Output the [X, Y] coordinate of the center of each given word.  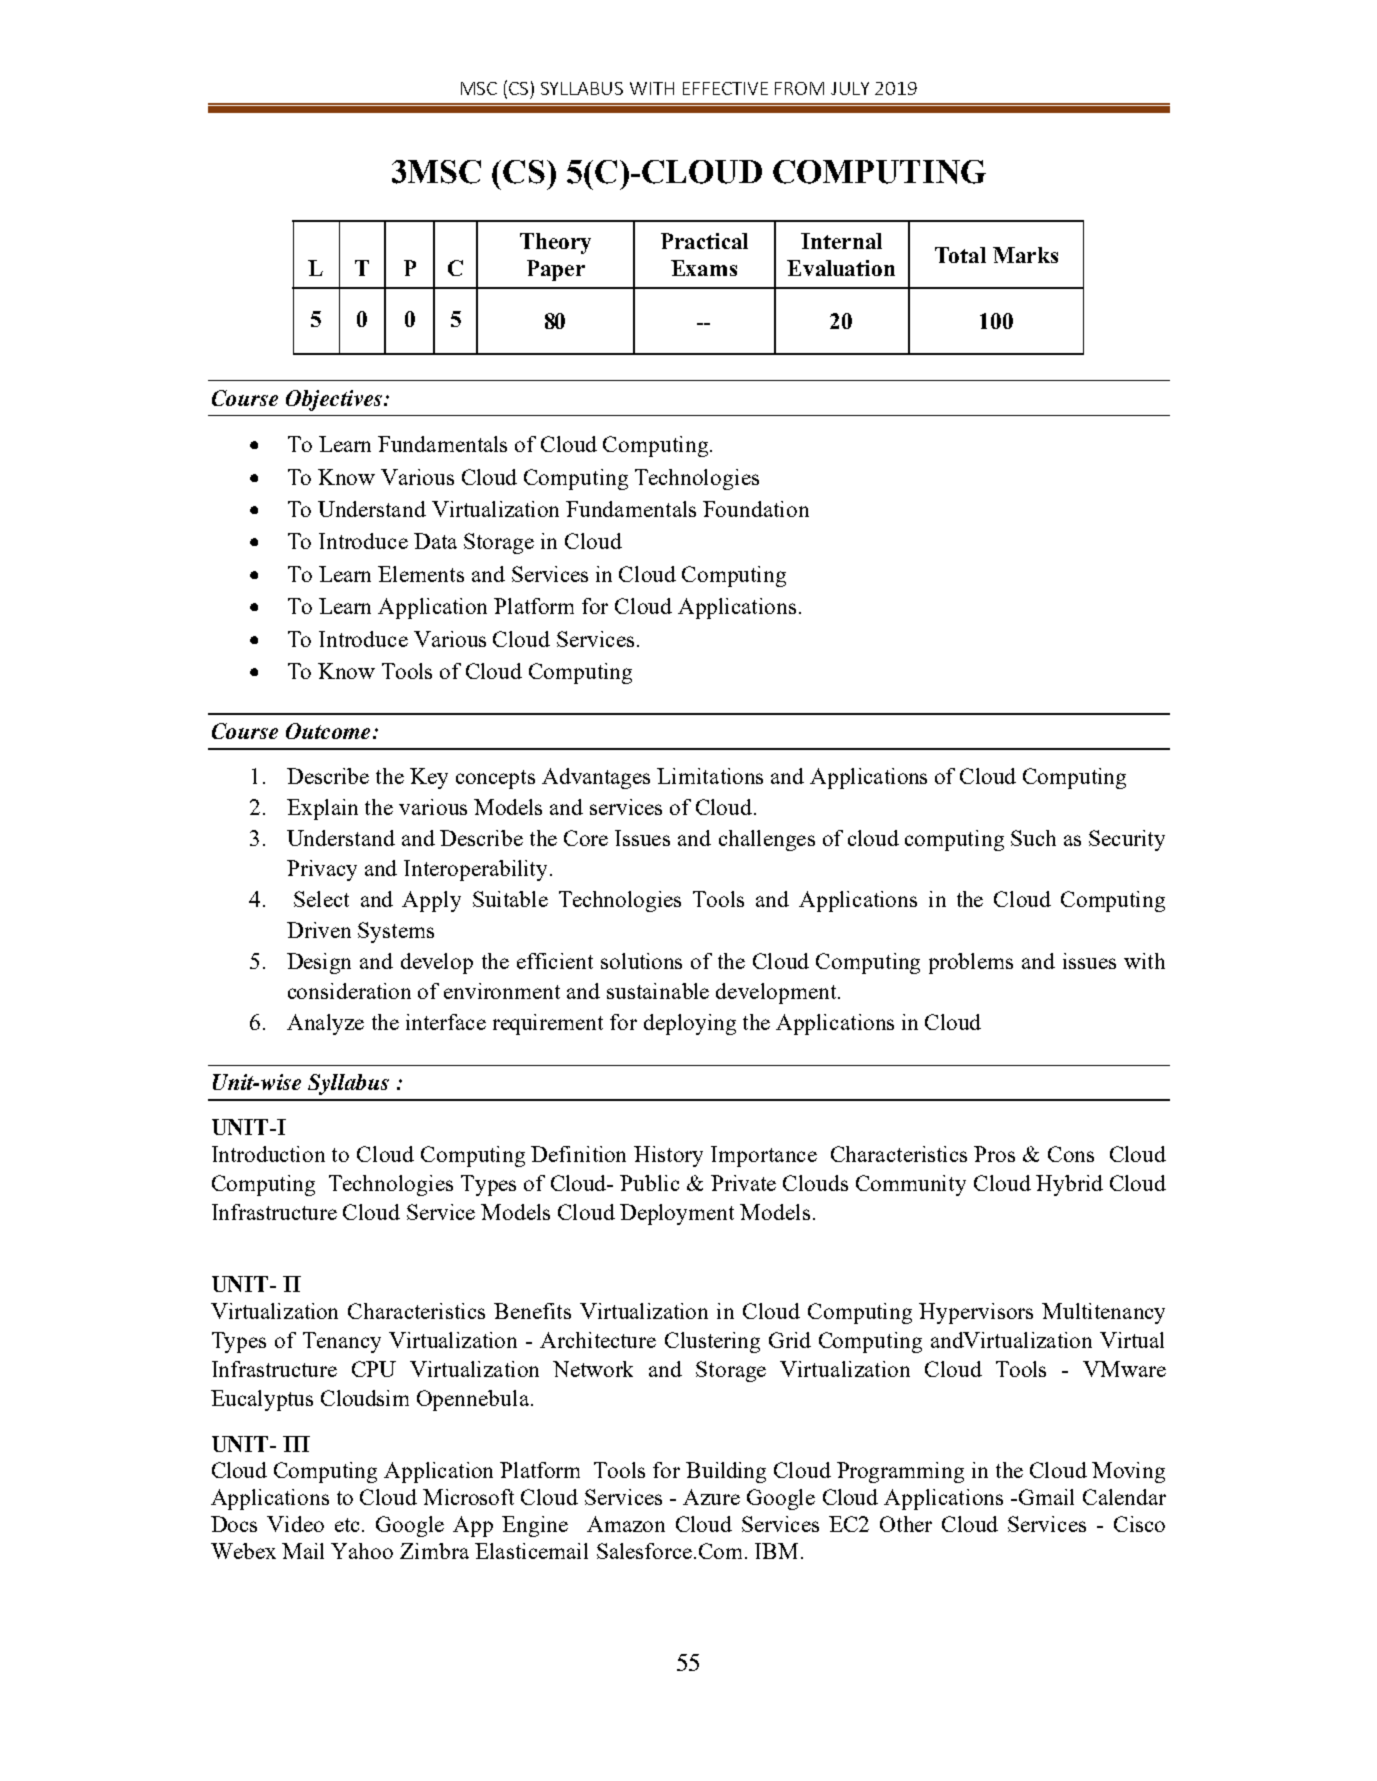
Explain [322, 809]
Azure [711, 1497]
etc [349, 1525]
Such [1033, 838]
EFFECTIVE [725, 88]
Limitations [710, 776]
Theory [555, 243]
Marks [1025, 255]
